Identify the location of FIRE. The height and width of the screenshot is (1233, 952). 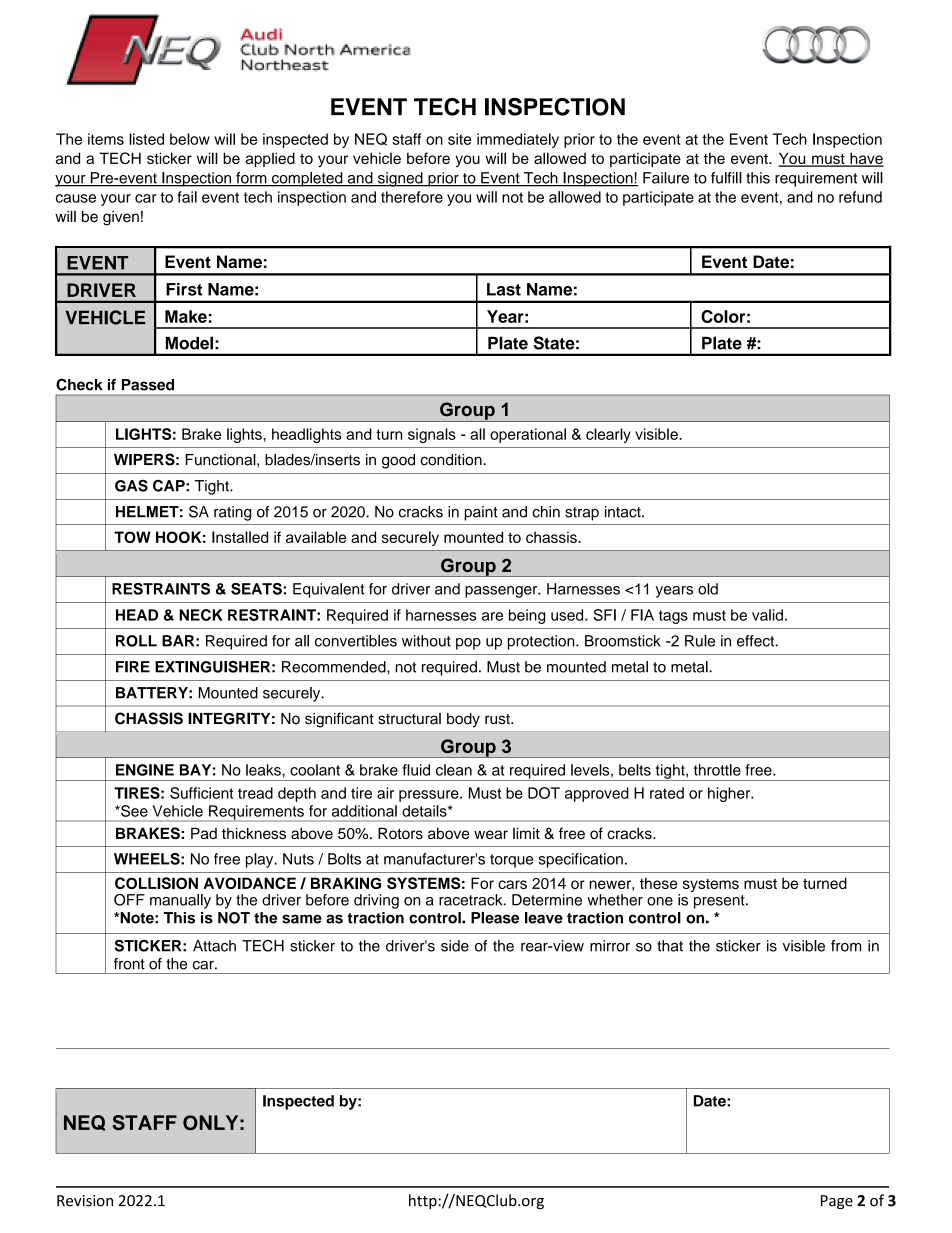
(133, 667).
